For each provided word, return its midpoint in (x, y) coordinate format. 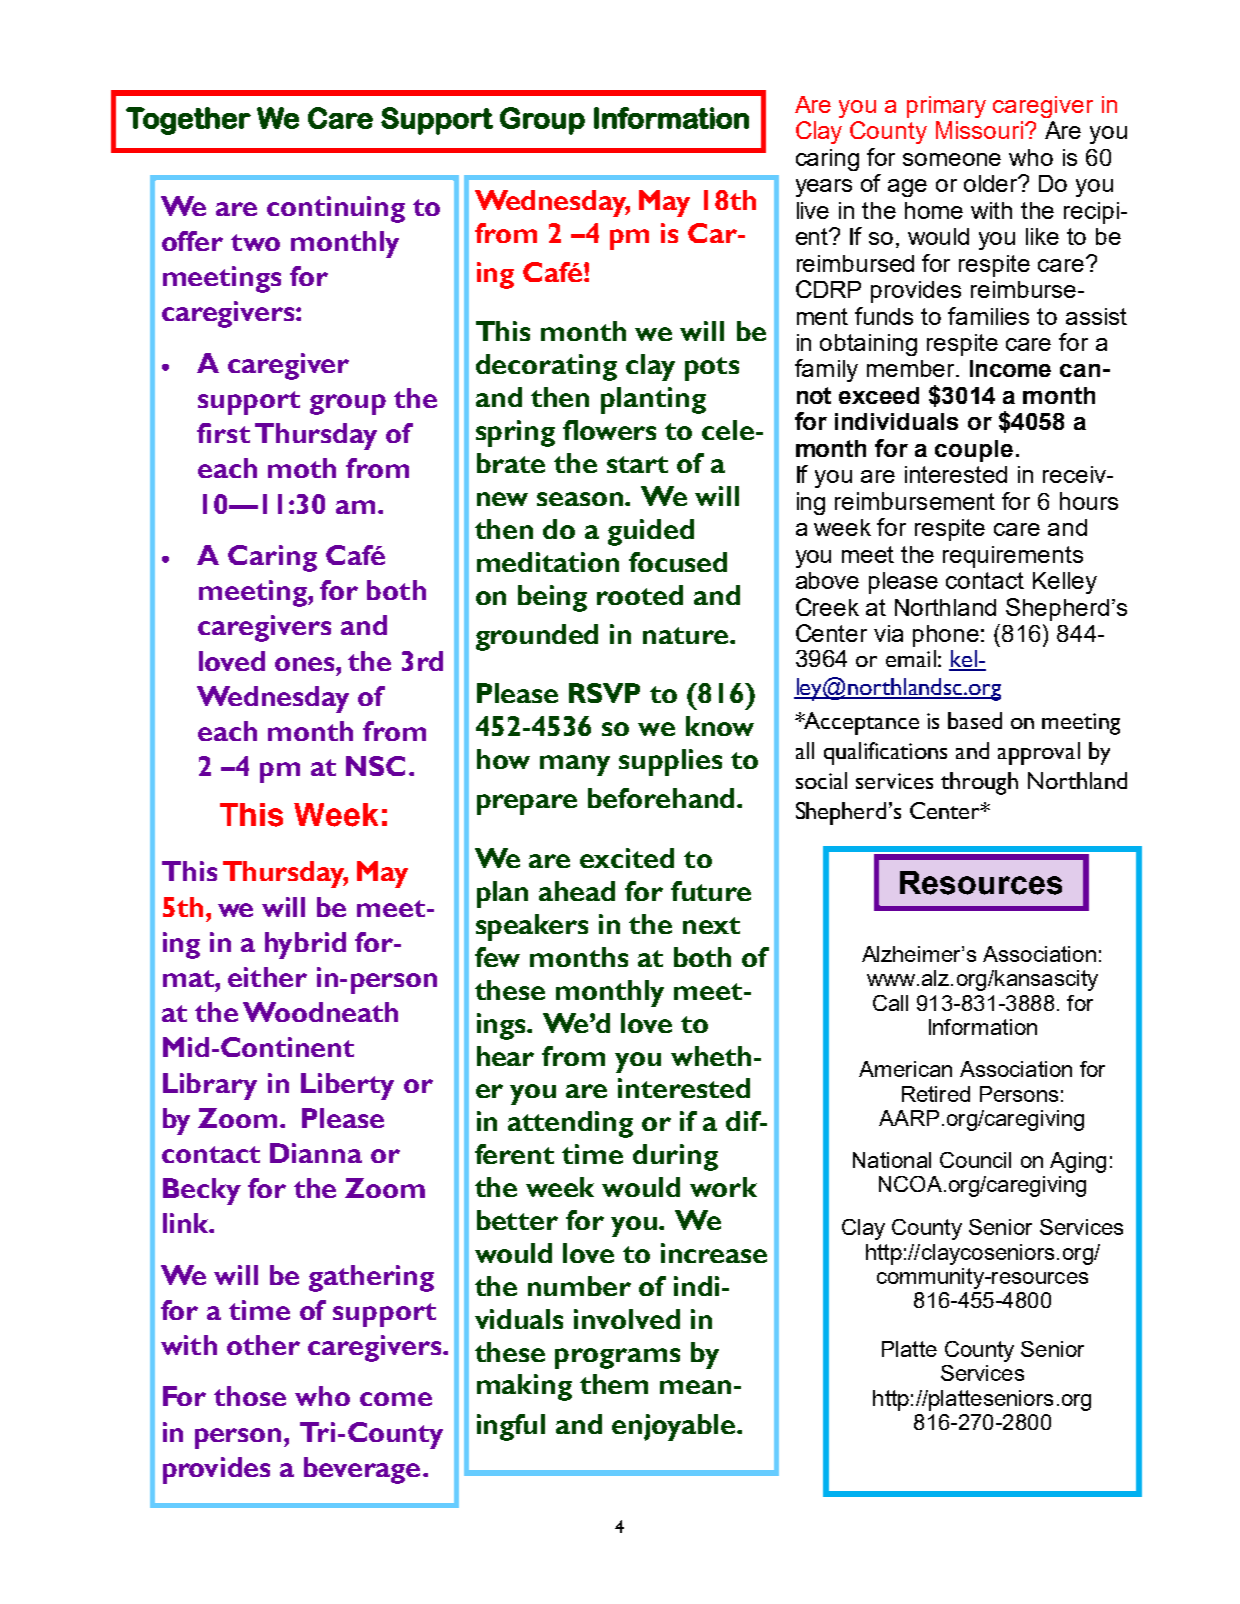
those (250, 1396)
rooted (640, 595)
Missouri (979, 130)
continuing (336, 209)
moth (302, 468)
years (824, 188)
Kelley (1065, 583)
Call (890, 1003)
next (711, 925)
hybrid (305, 945)
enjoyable (673, 1427)
